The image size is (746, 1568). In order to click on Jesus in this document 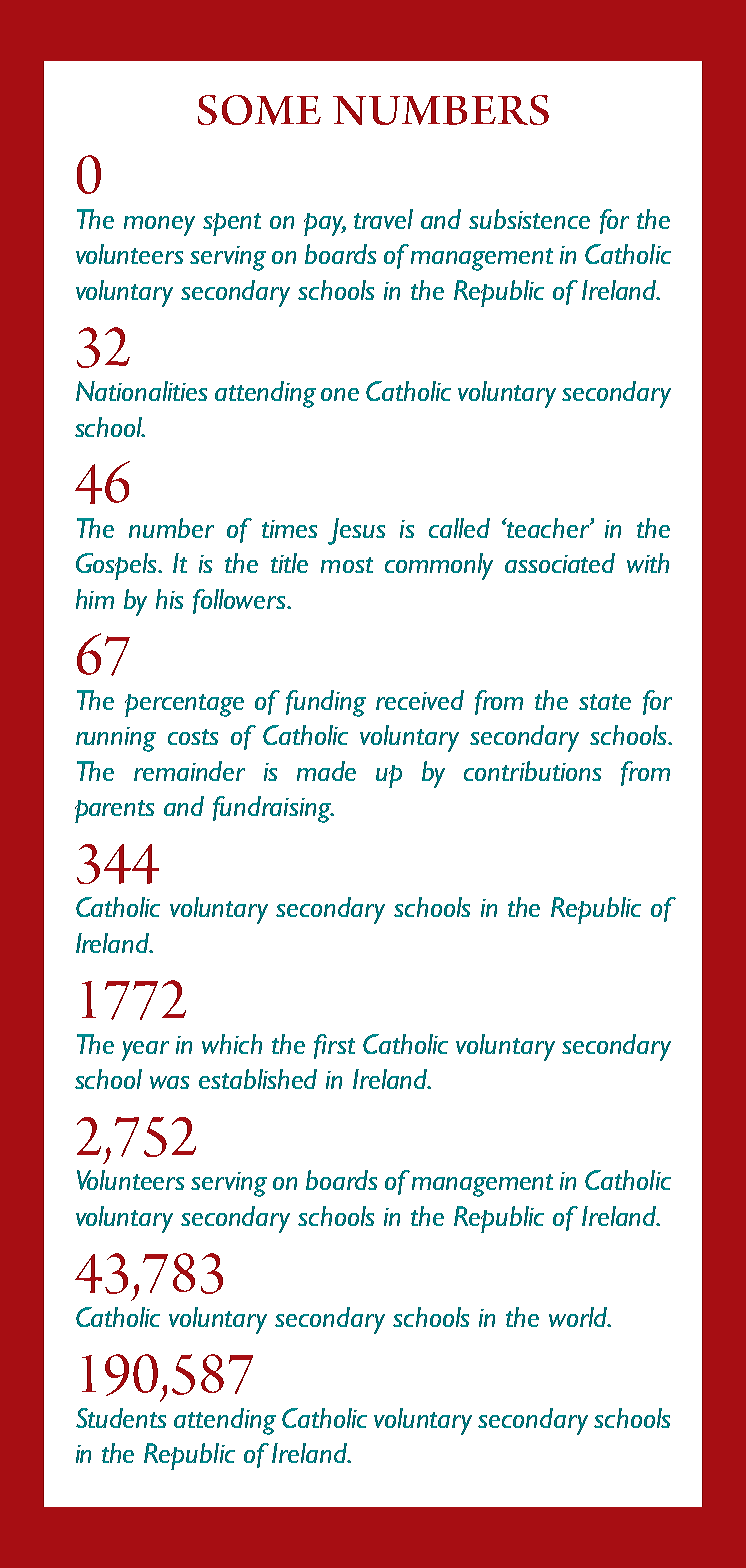, I will do `click(356, 531)`.
